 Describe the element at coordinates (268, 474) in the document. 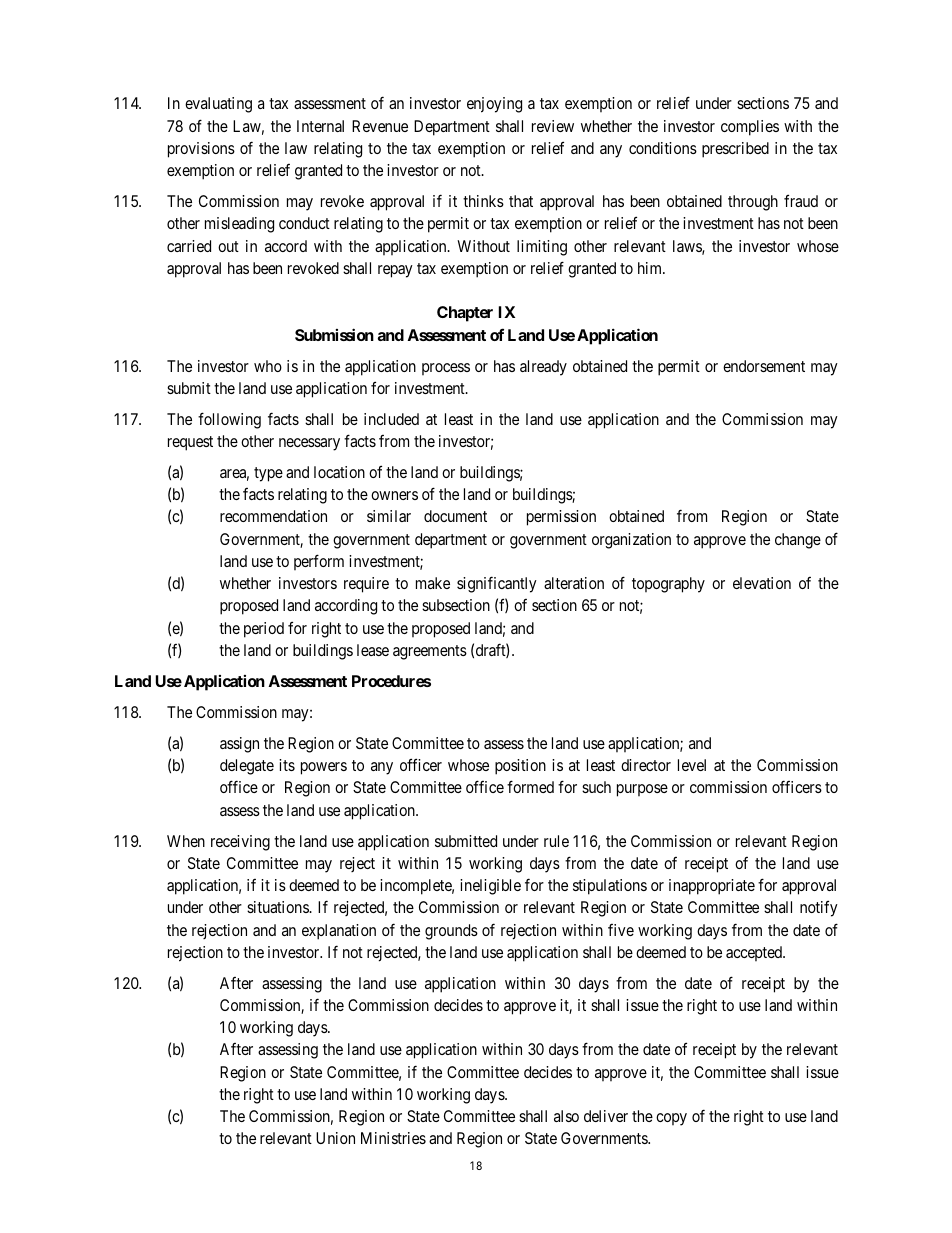

I see `type` at that location.
